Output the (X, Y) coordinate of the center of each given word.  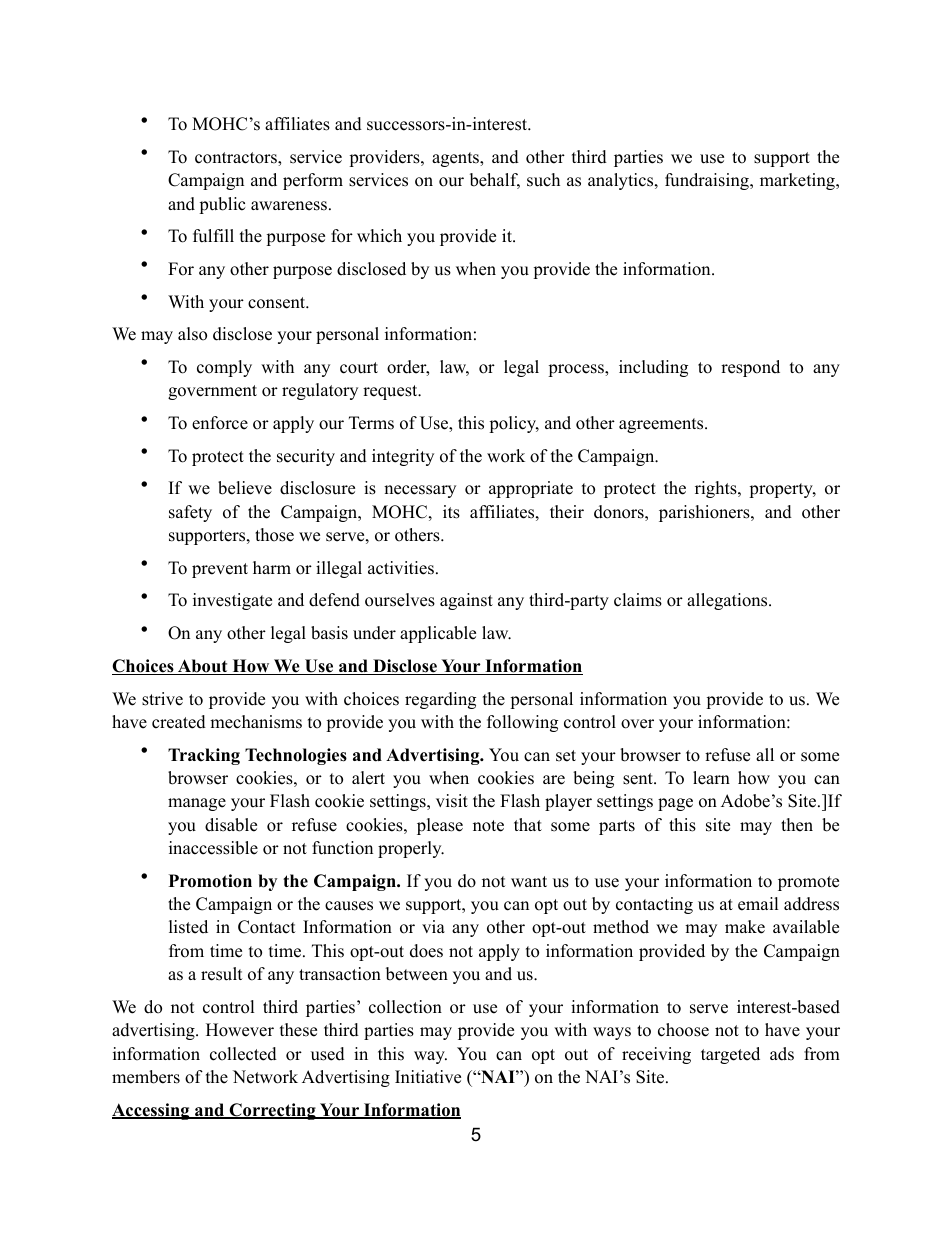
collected (243, 1054)
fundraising (708, 181)
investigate (232, 601)
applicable (438, 634)
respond (750, 368)
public (222, 205)
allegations (728, 601)
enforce (220, 423)
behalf (495, 181)
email (758, 904)
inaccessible (213, 848)
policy (514, 424)
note (488, 826)
